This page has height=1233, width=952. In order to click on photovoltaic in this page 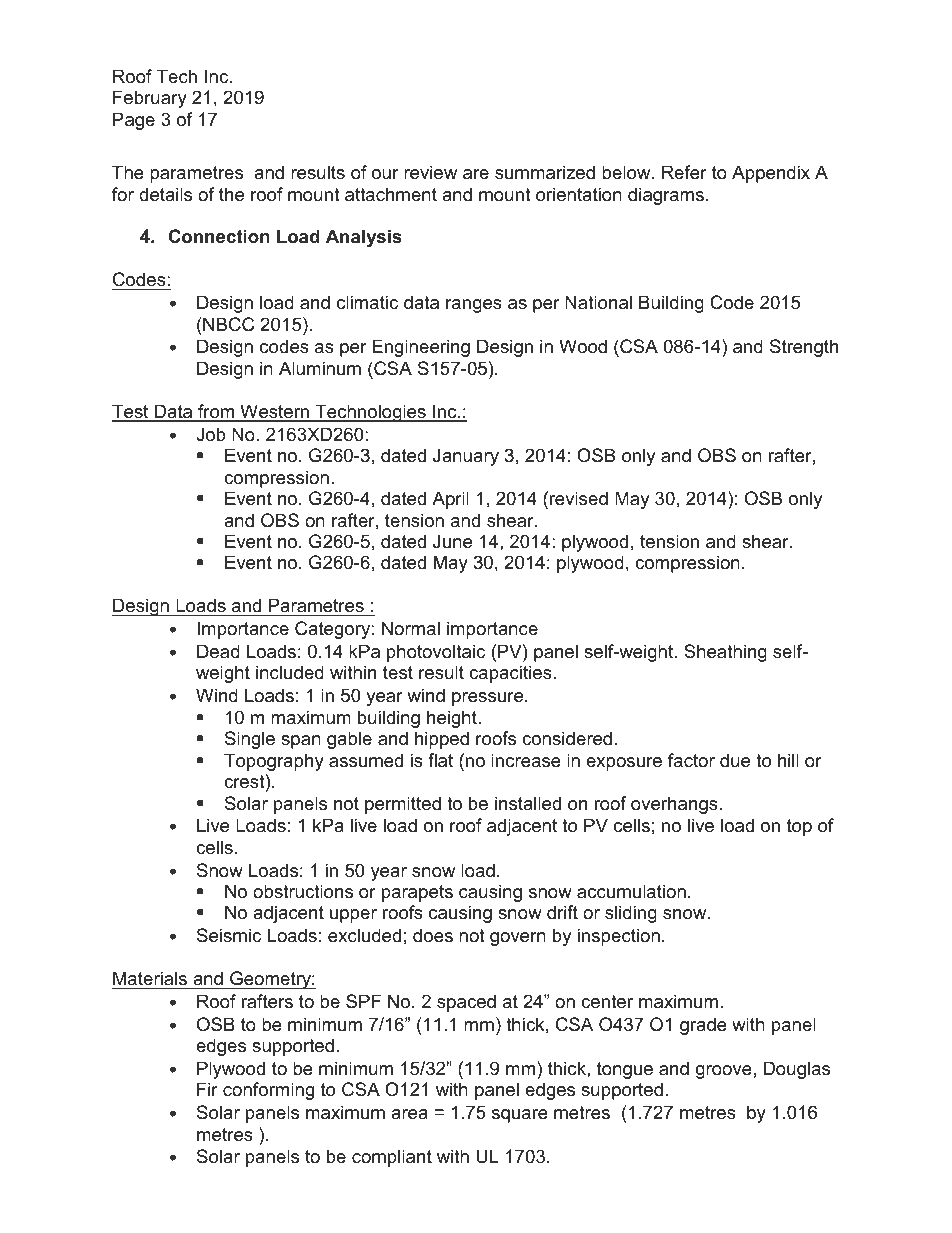, I will do `click(436, 653)`.
